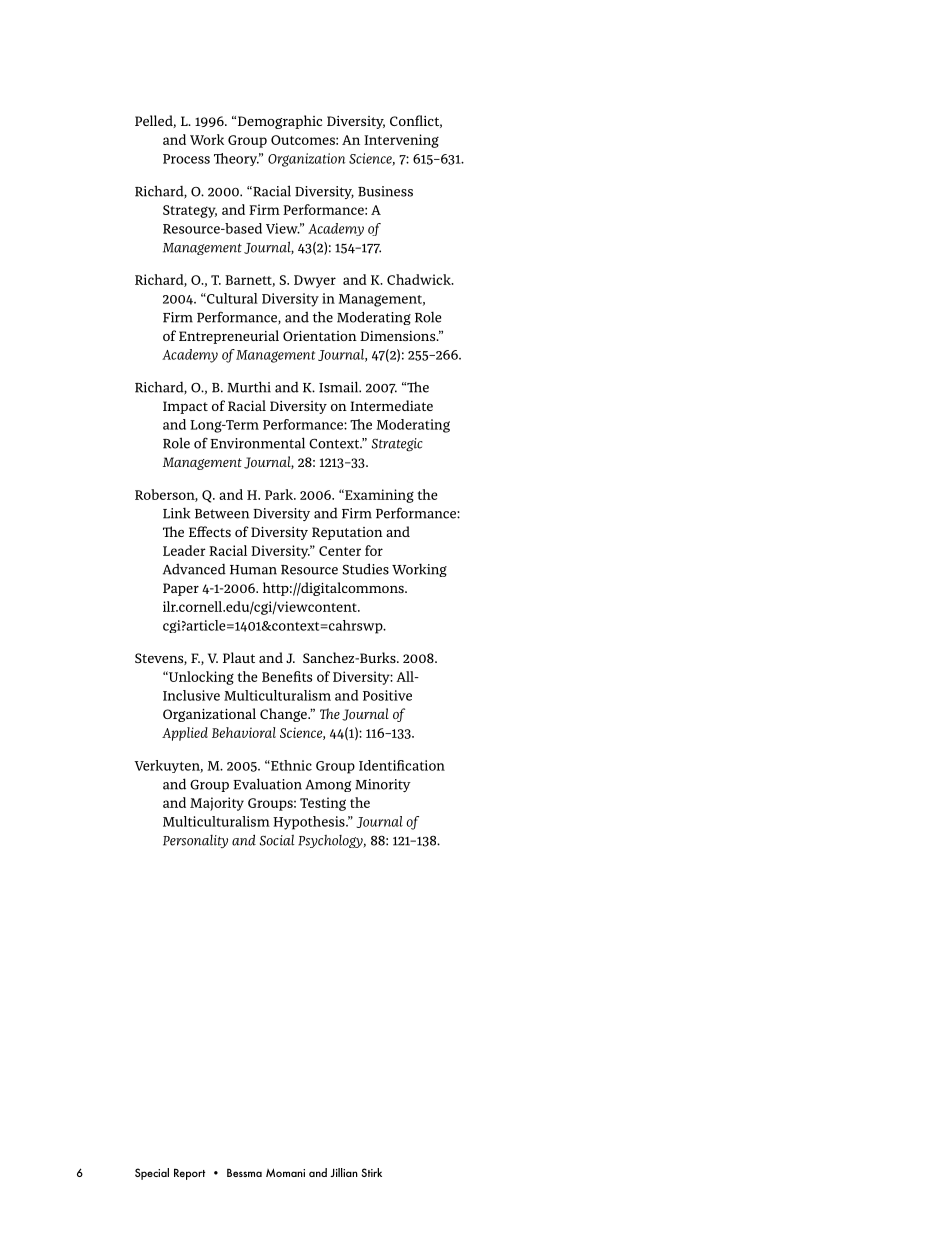 This page has height=1233, width=952. What do you see at coordinates (257, 443) in the page?
I see `Environmental` at bounding box center [257, 443].
